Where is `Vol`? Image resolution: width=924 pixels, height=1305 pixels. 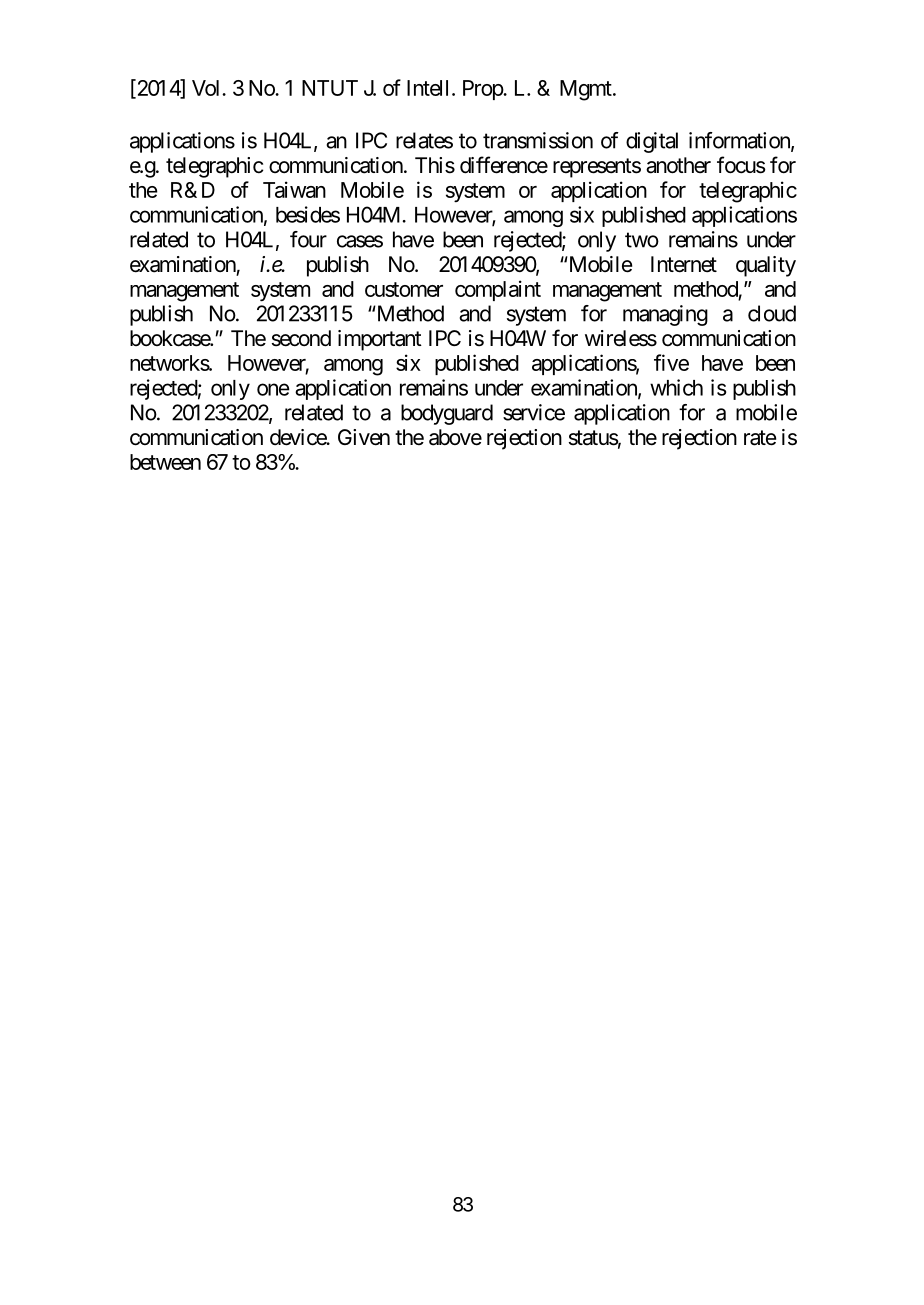
Vol is located at coordinates (207, 88).
